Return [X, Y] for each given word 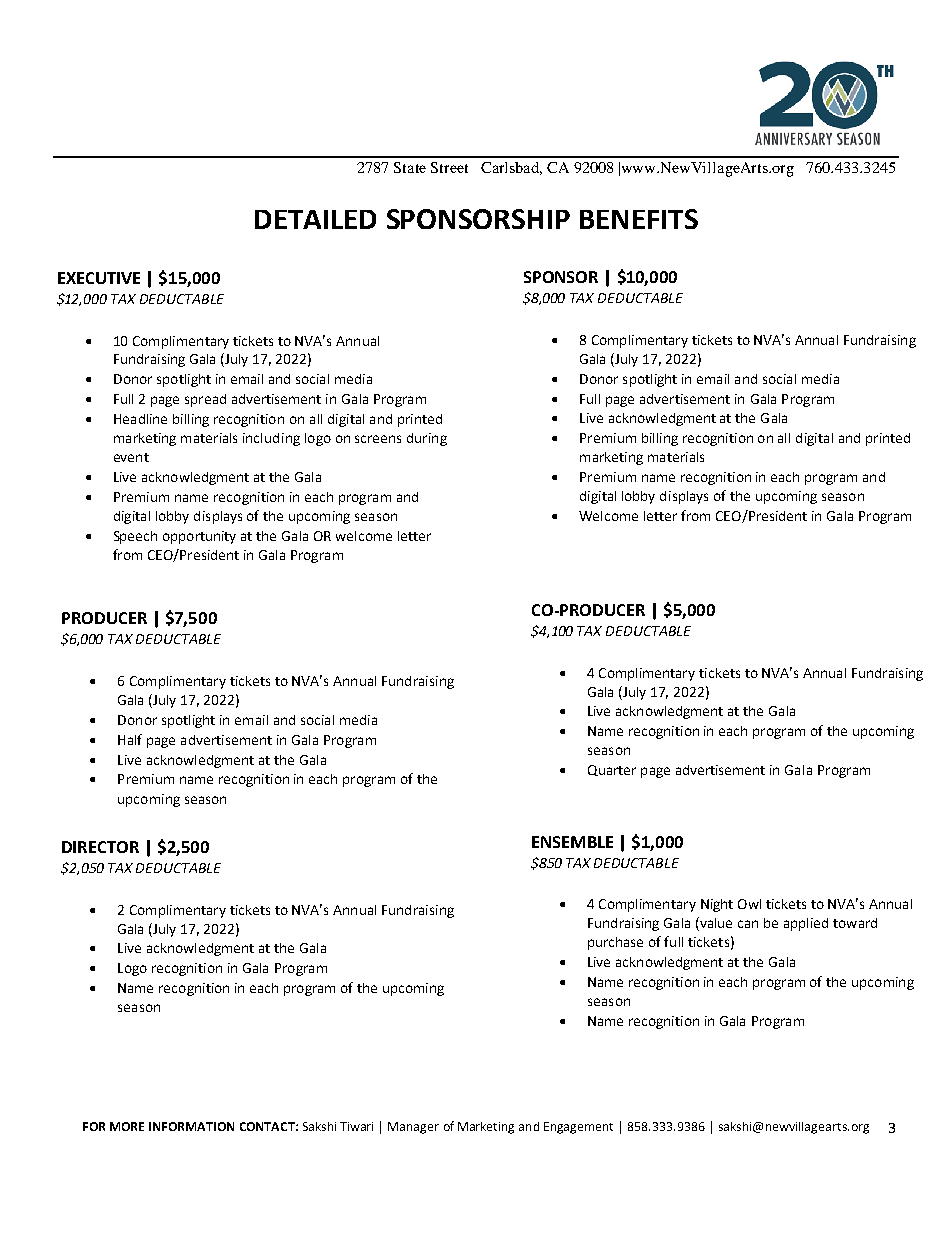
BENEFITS [639, 219]
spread [205, 400]
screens [378, 439]
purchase [615, 943]
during [427, 439]
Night [717, 905]
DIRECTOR [100, 847]
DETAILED [315, 219]
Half [130, 739]
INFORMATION [191, 1126]
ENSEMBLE [572, 842]
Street [449, 167]
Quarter [612, 770]
